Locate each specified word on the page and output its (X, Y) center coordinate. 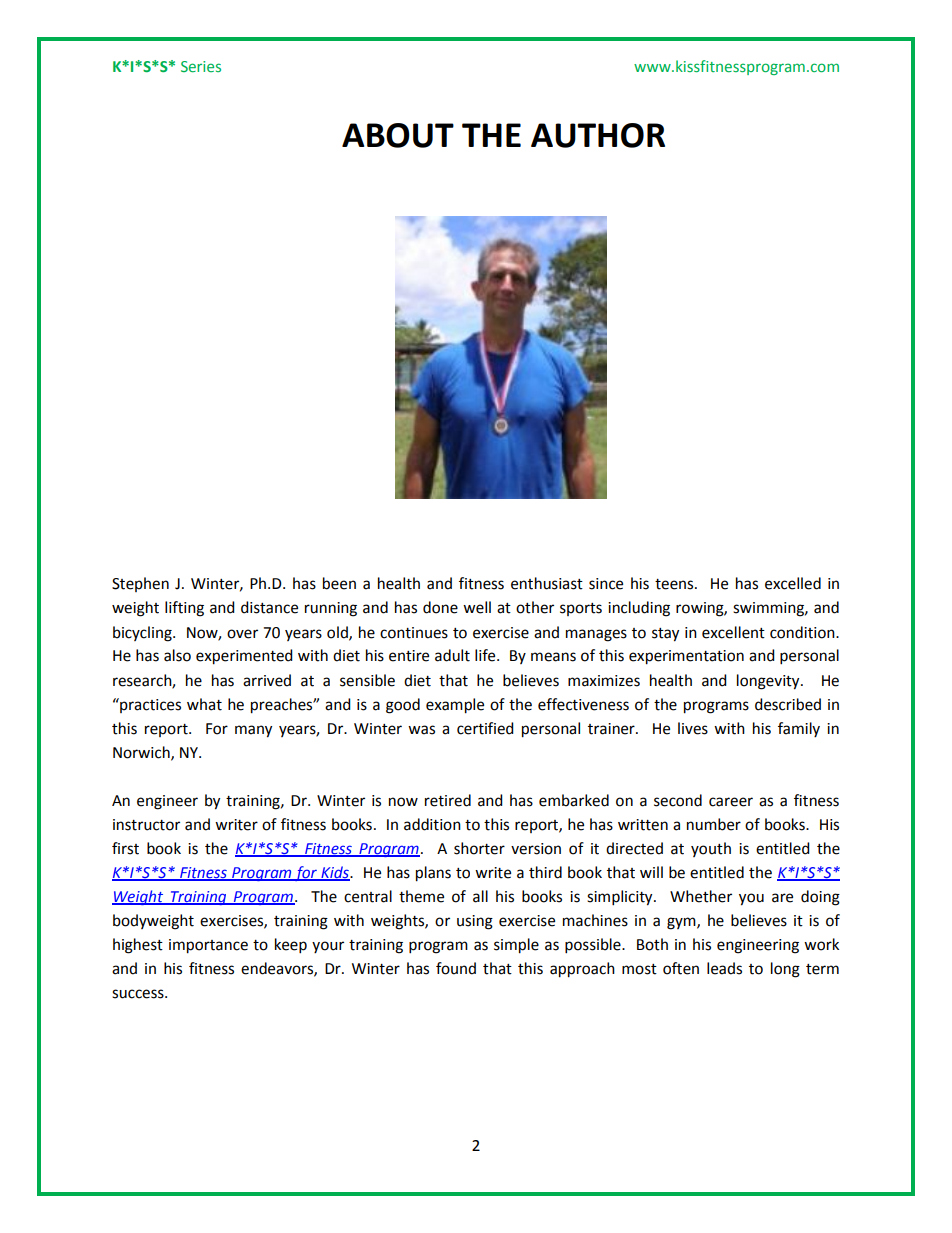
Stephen (140, 584)
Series (201, 66)
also (177, 655)
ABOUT (398, 135)
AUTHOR (598, 135)
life (486, 655)
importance (208, 946)
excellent (733, 632)
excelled (793, 583)
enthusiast (547, 583)
